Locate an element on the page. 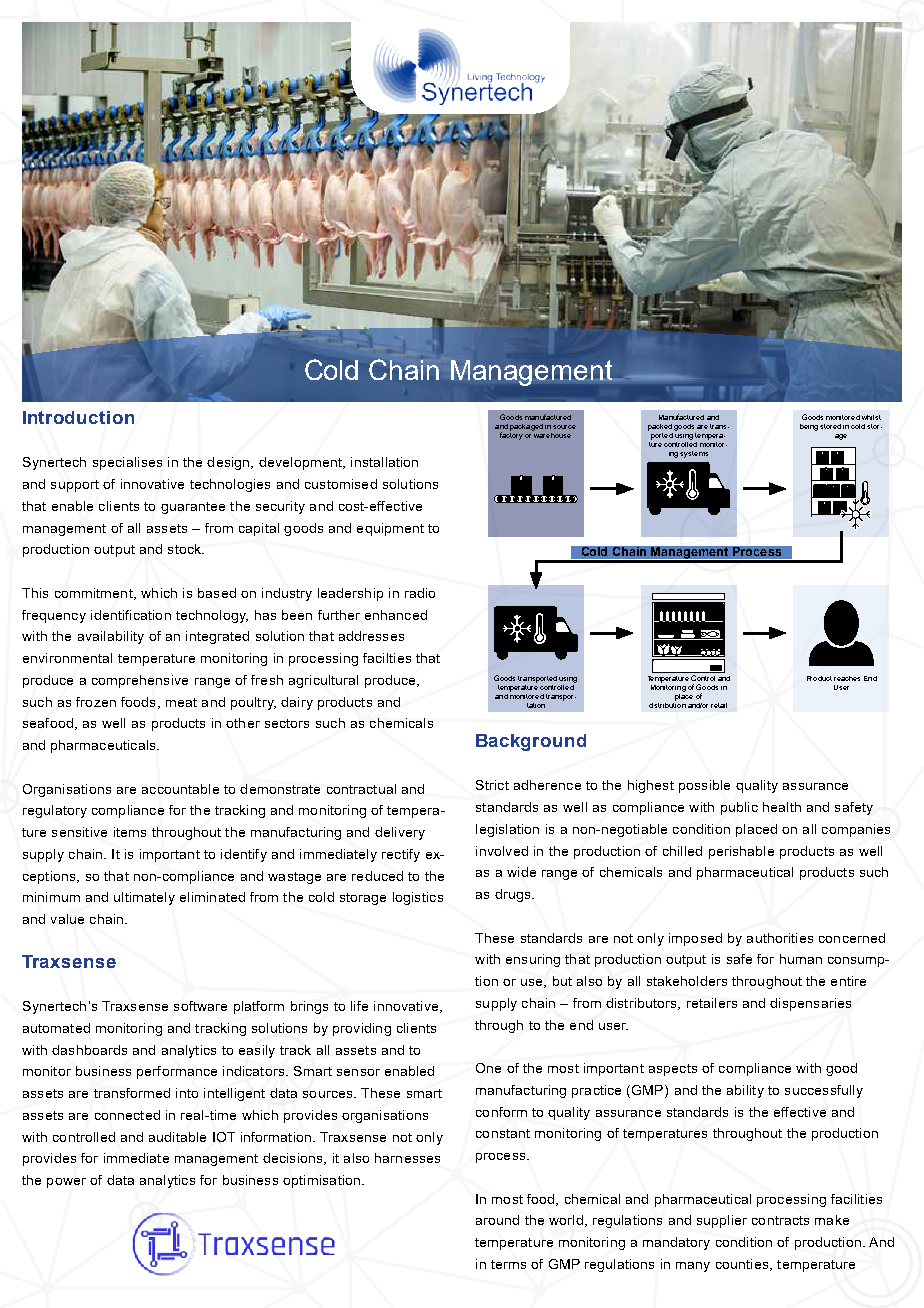 The height and width of the image is (1308, 924). performance is located at coordinates (177, 1072).
